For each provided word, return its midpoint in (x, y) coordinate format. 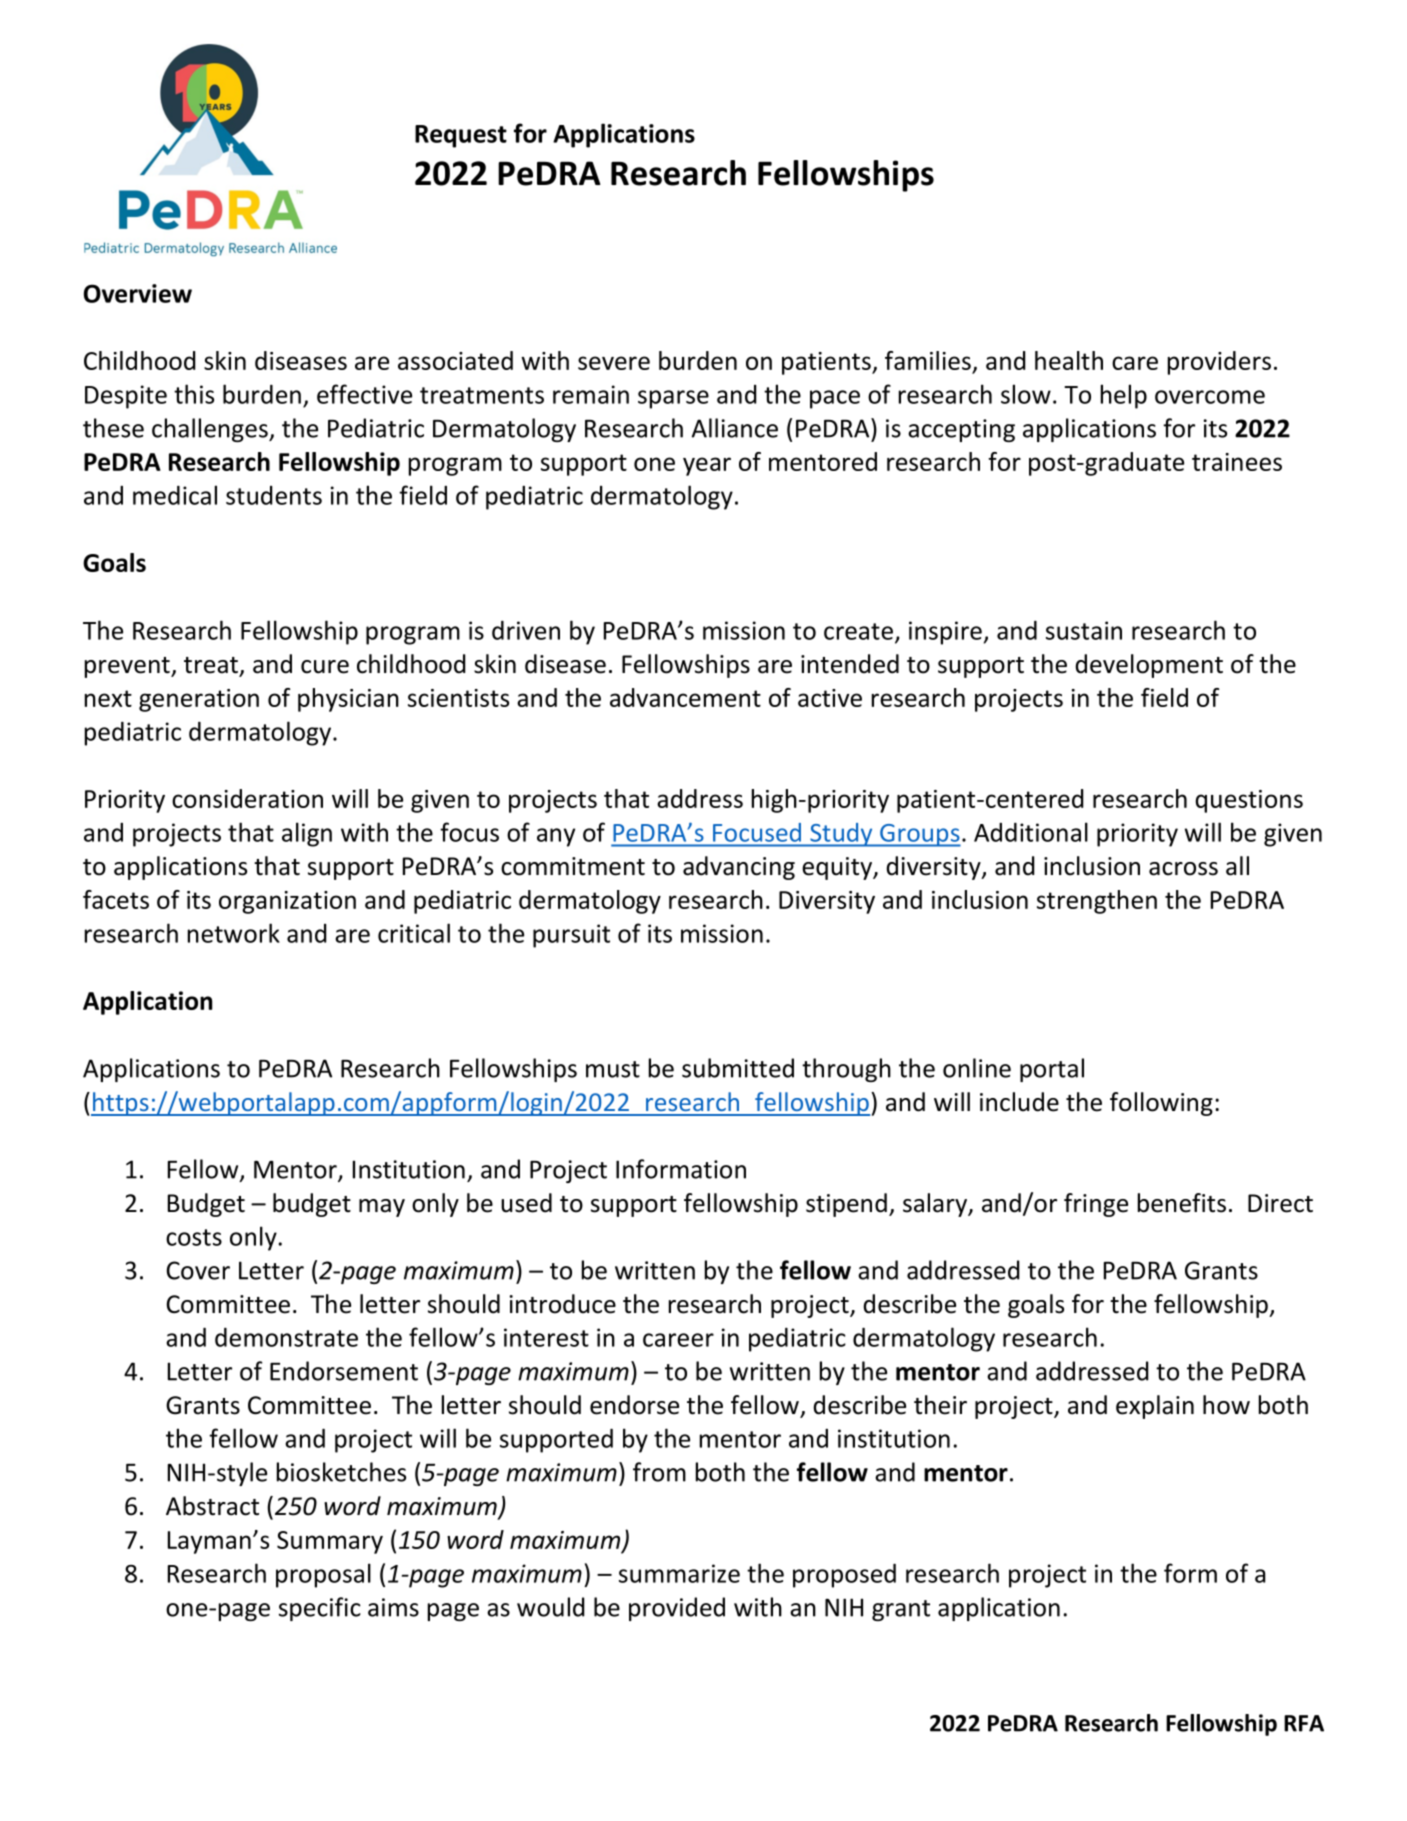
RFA (1304, 1723)
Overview (138, 293)
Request (461, 136)
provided (677, 1609)
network (234, 933)
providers (1219, 363)
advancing (739, 868)
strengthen (1097, 902)
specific (320, 1609)
